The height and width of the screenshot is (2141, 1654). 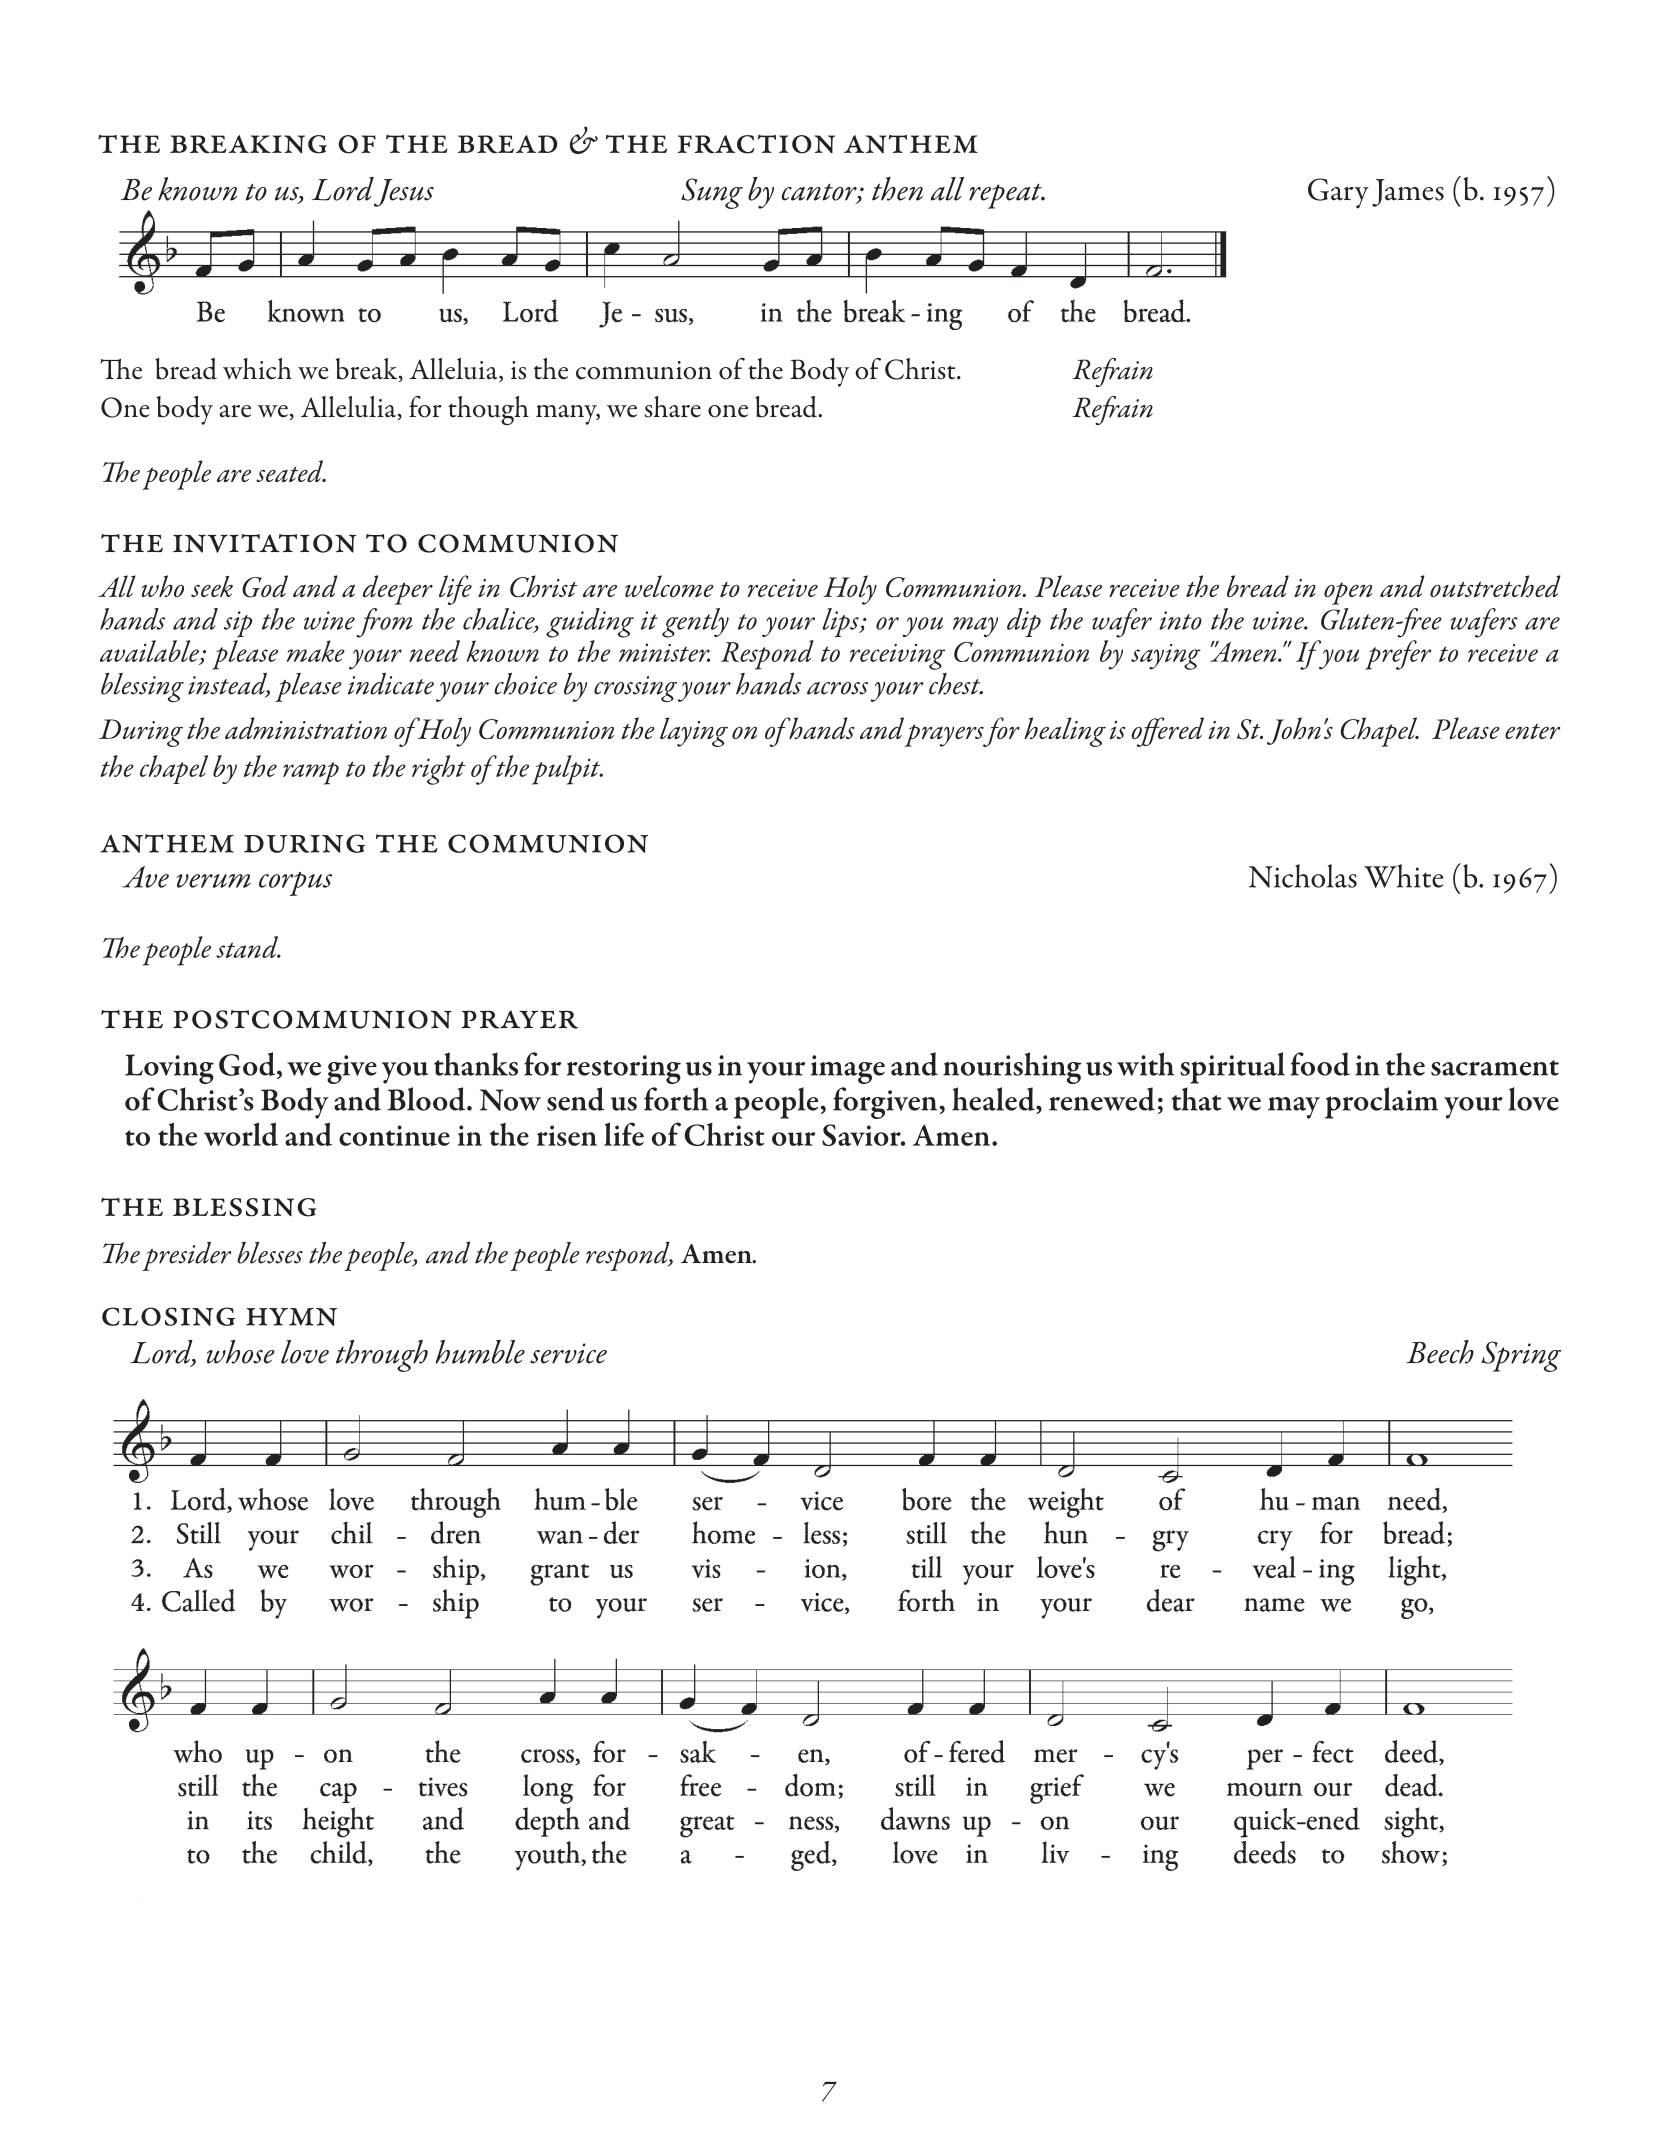 What do you see at coordinates (306, 728) in the screenshot?
I see `administration` at bounding box center [306, 728].
